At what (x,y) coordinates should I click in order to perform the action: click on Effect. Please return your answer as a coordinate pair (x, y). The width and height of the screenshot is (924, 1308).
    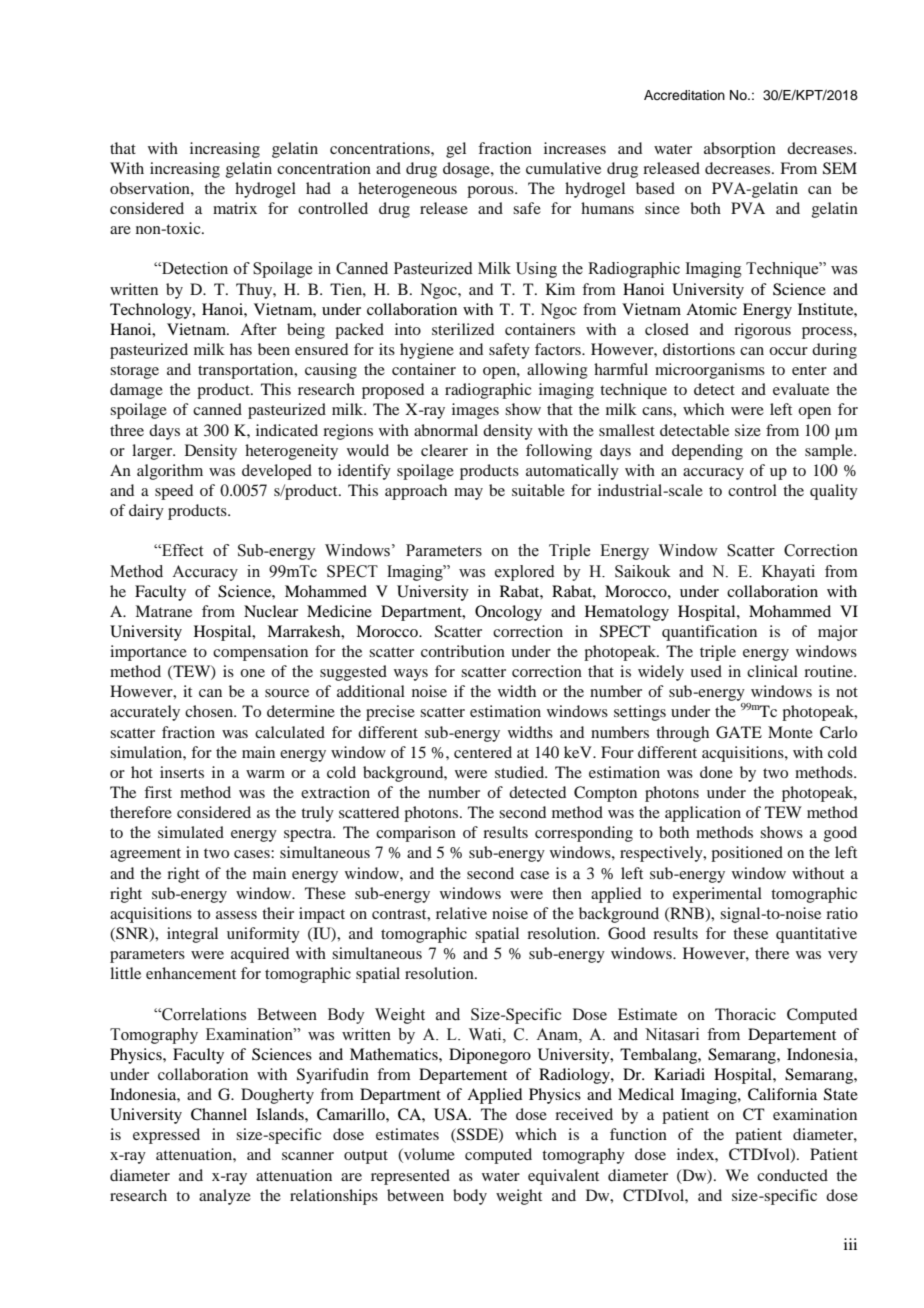
    Looking at the image, I should click on (181, 550).
